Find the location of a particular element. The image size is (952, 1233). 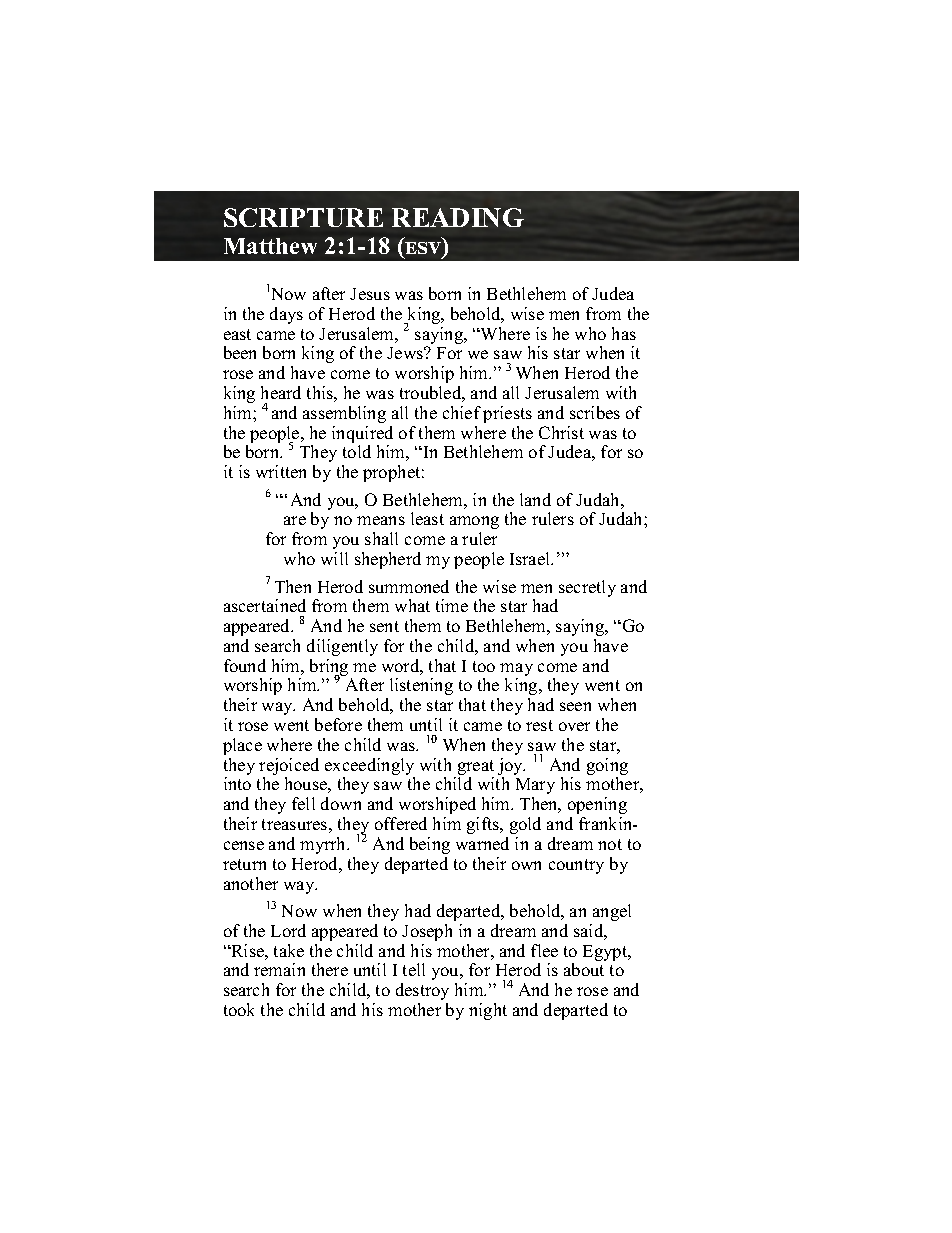

remain is located at coordinates (279, 969).
